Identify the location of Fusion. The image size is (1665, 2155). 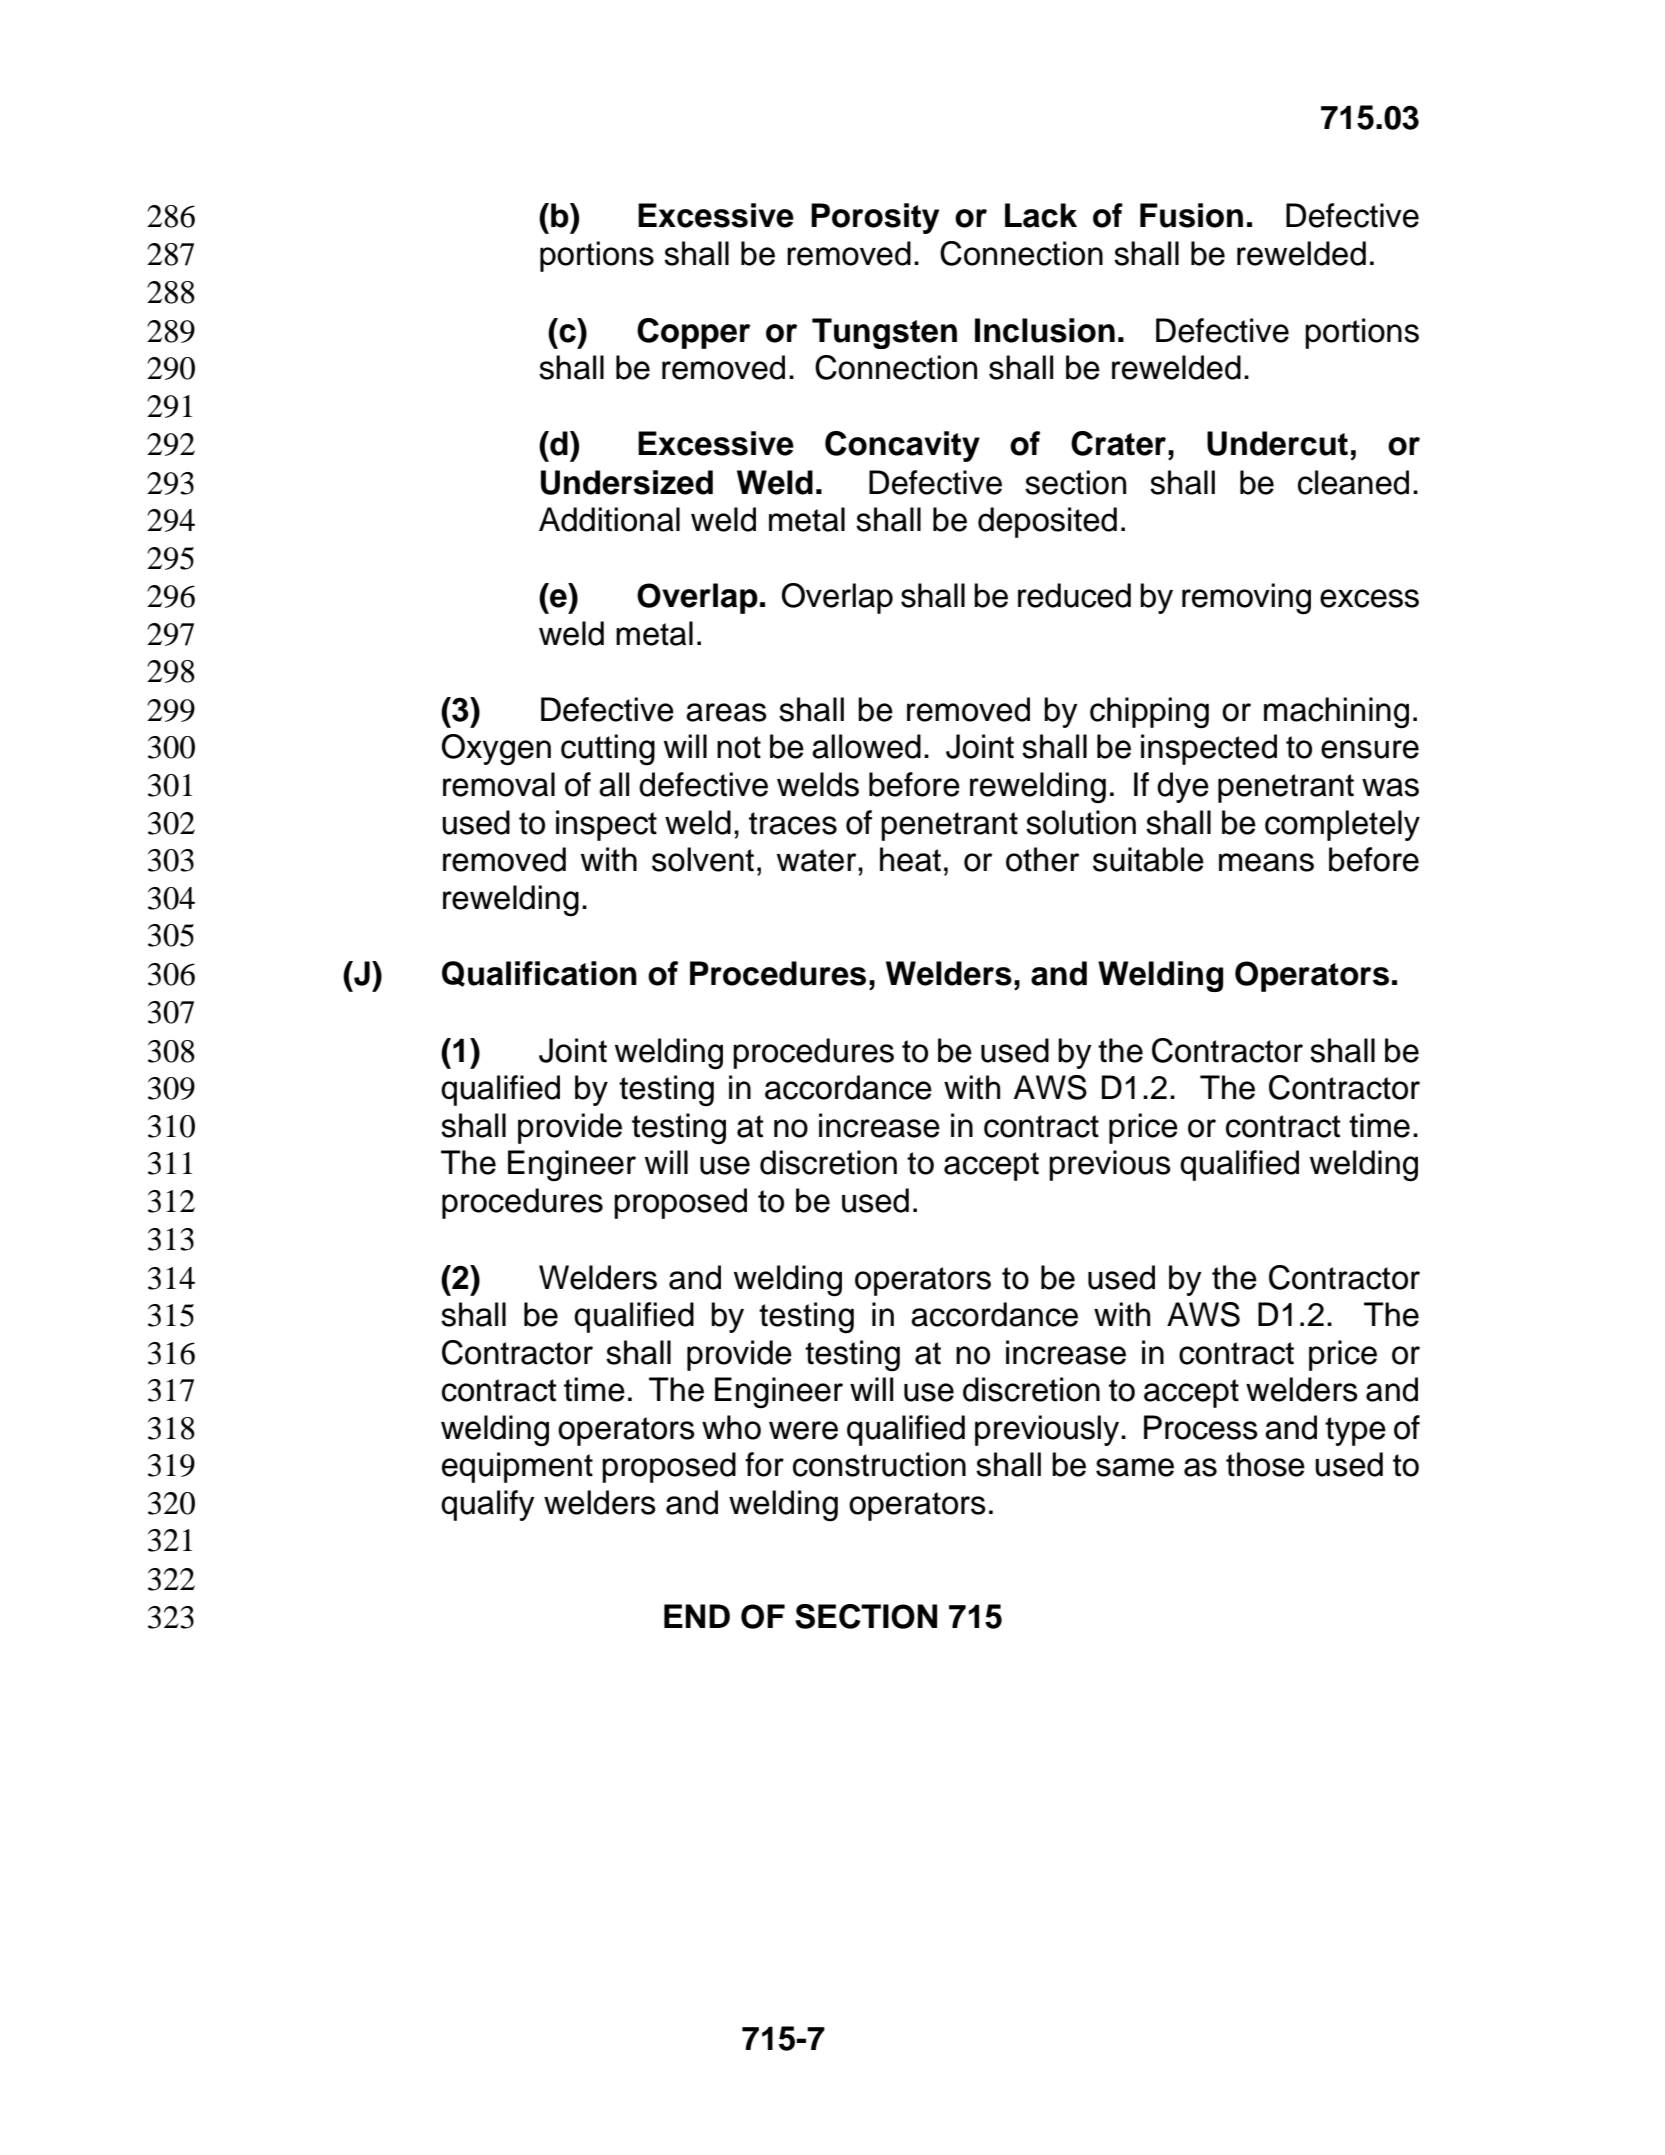
(1191, 215).
